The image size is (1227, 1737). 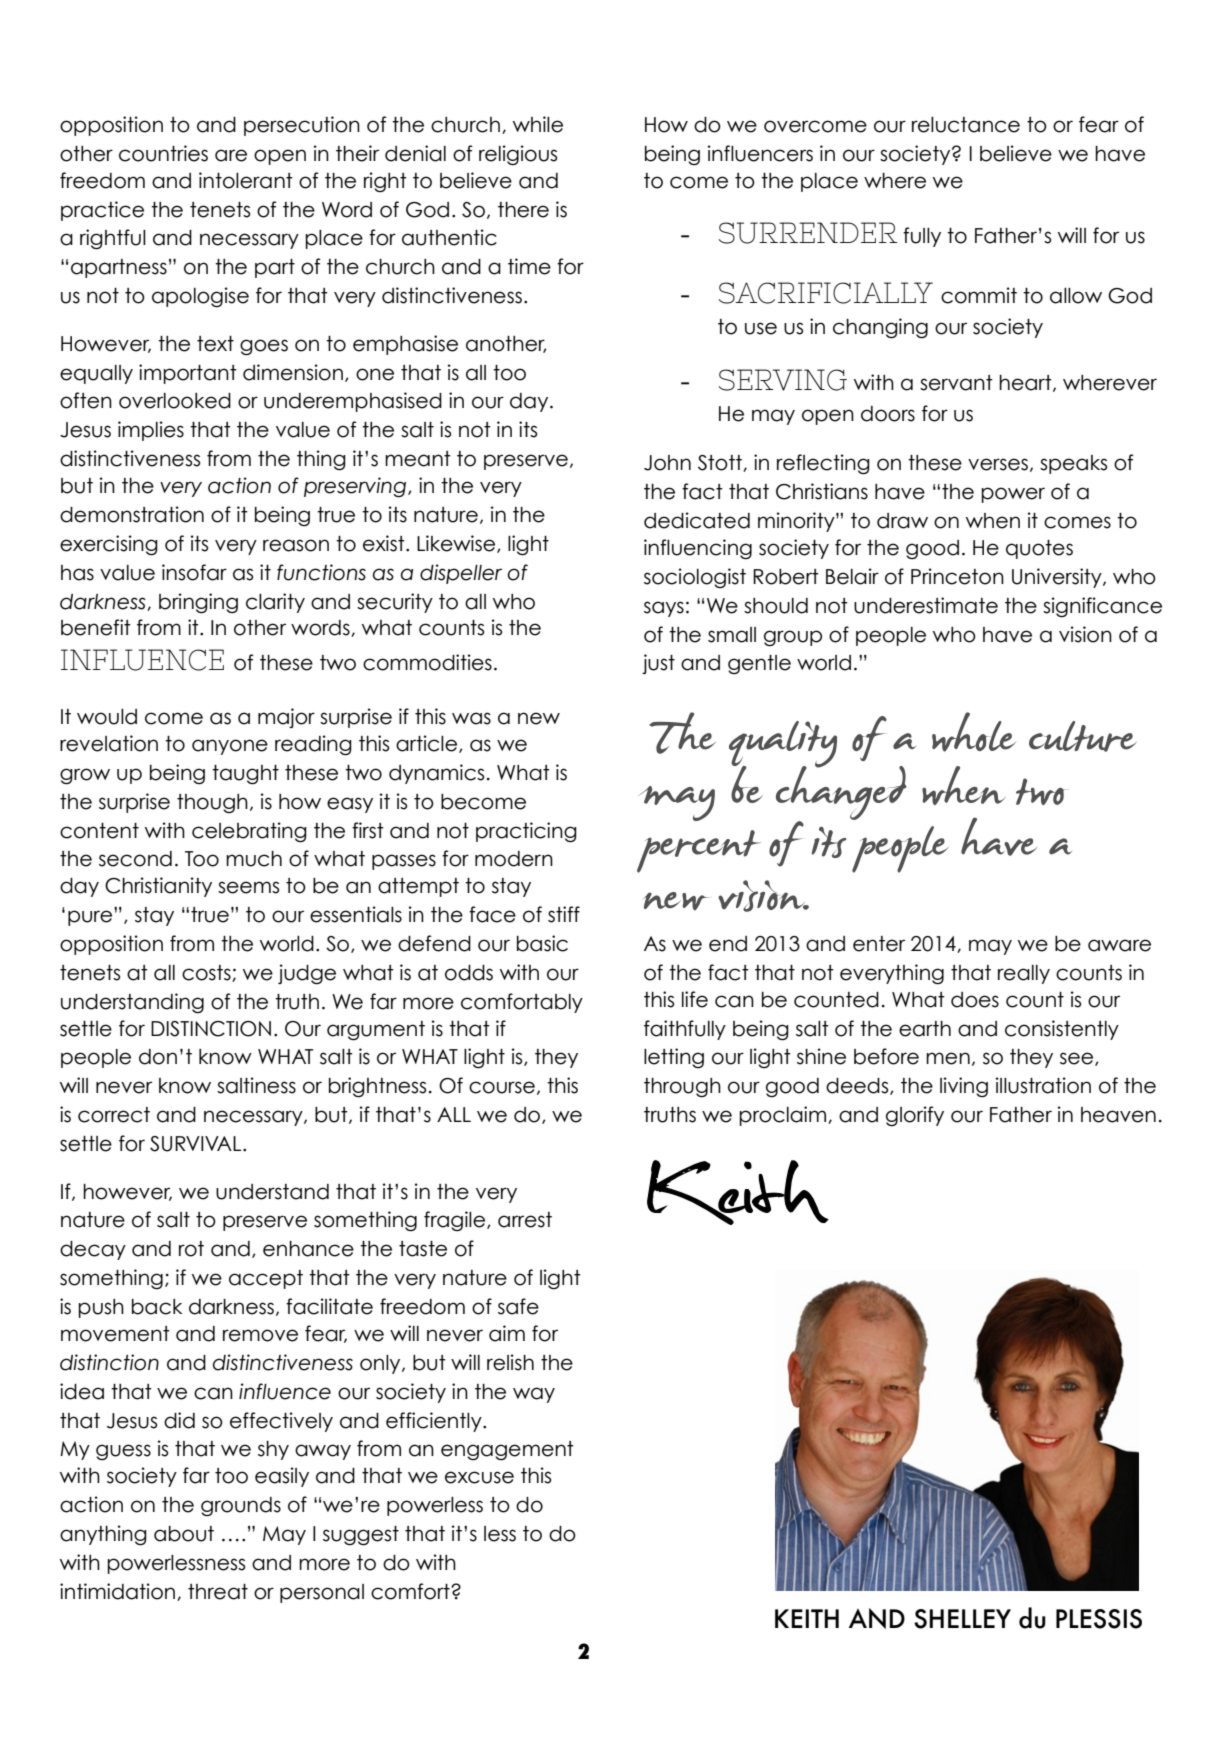 What do you see at coordinates (218, 1592) in the screenshot?
I see `threat` at bounding box center [218, 1592].
